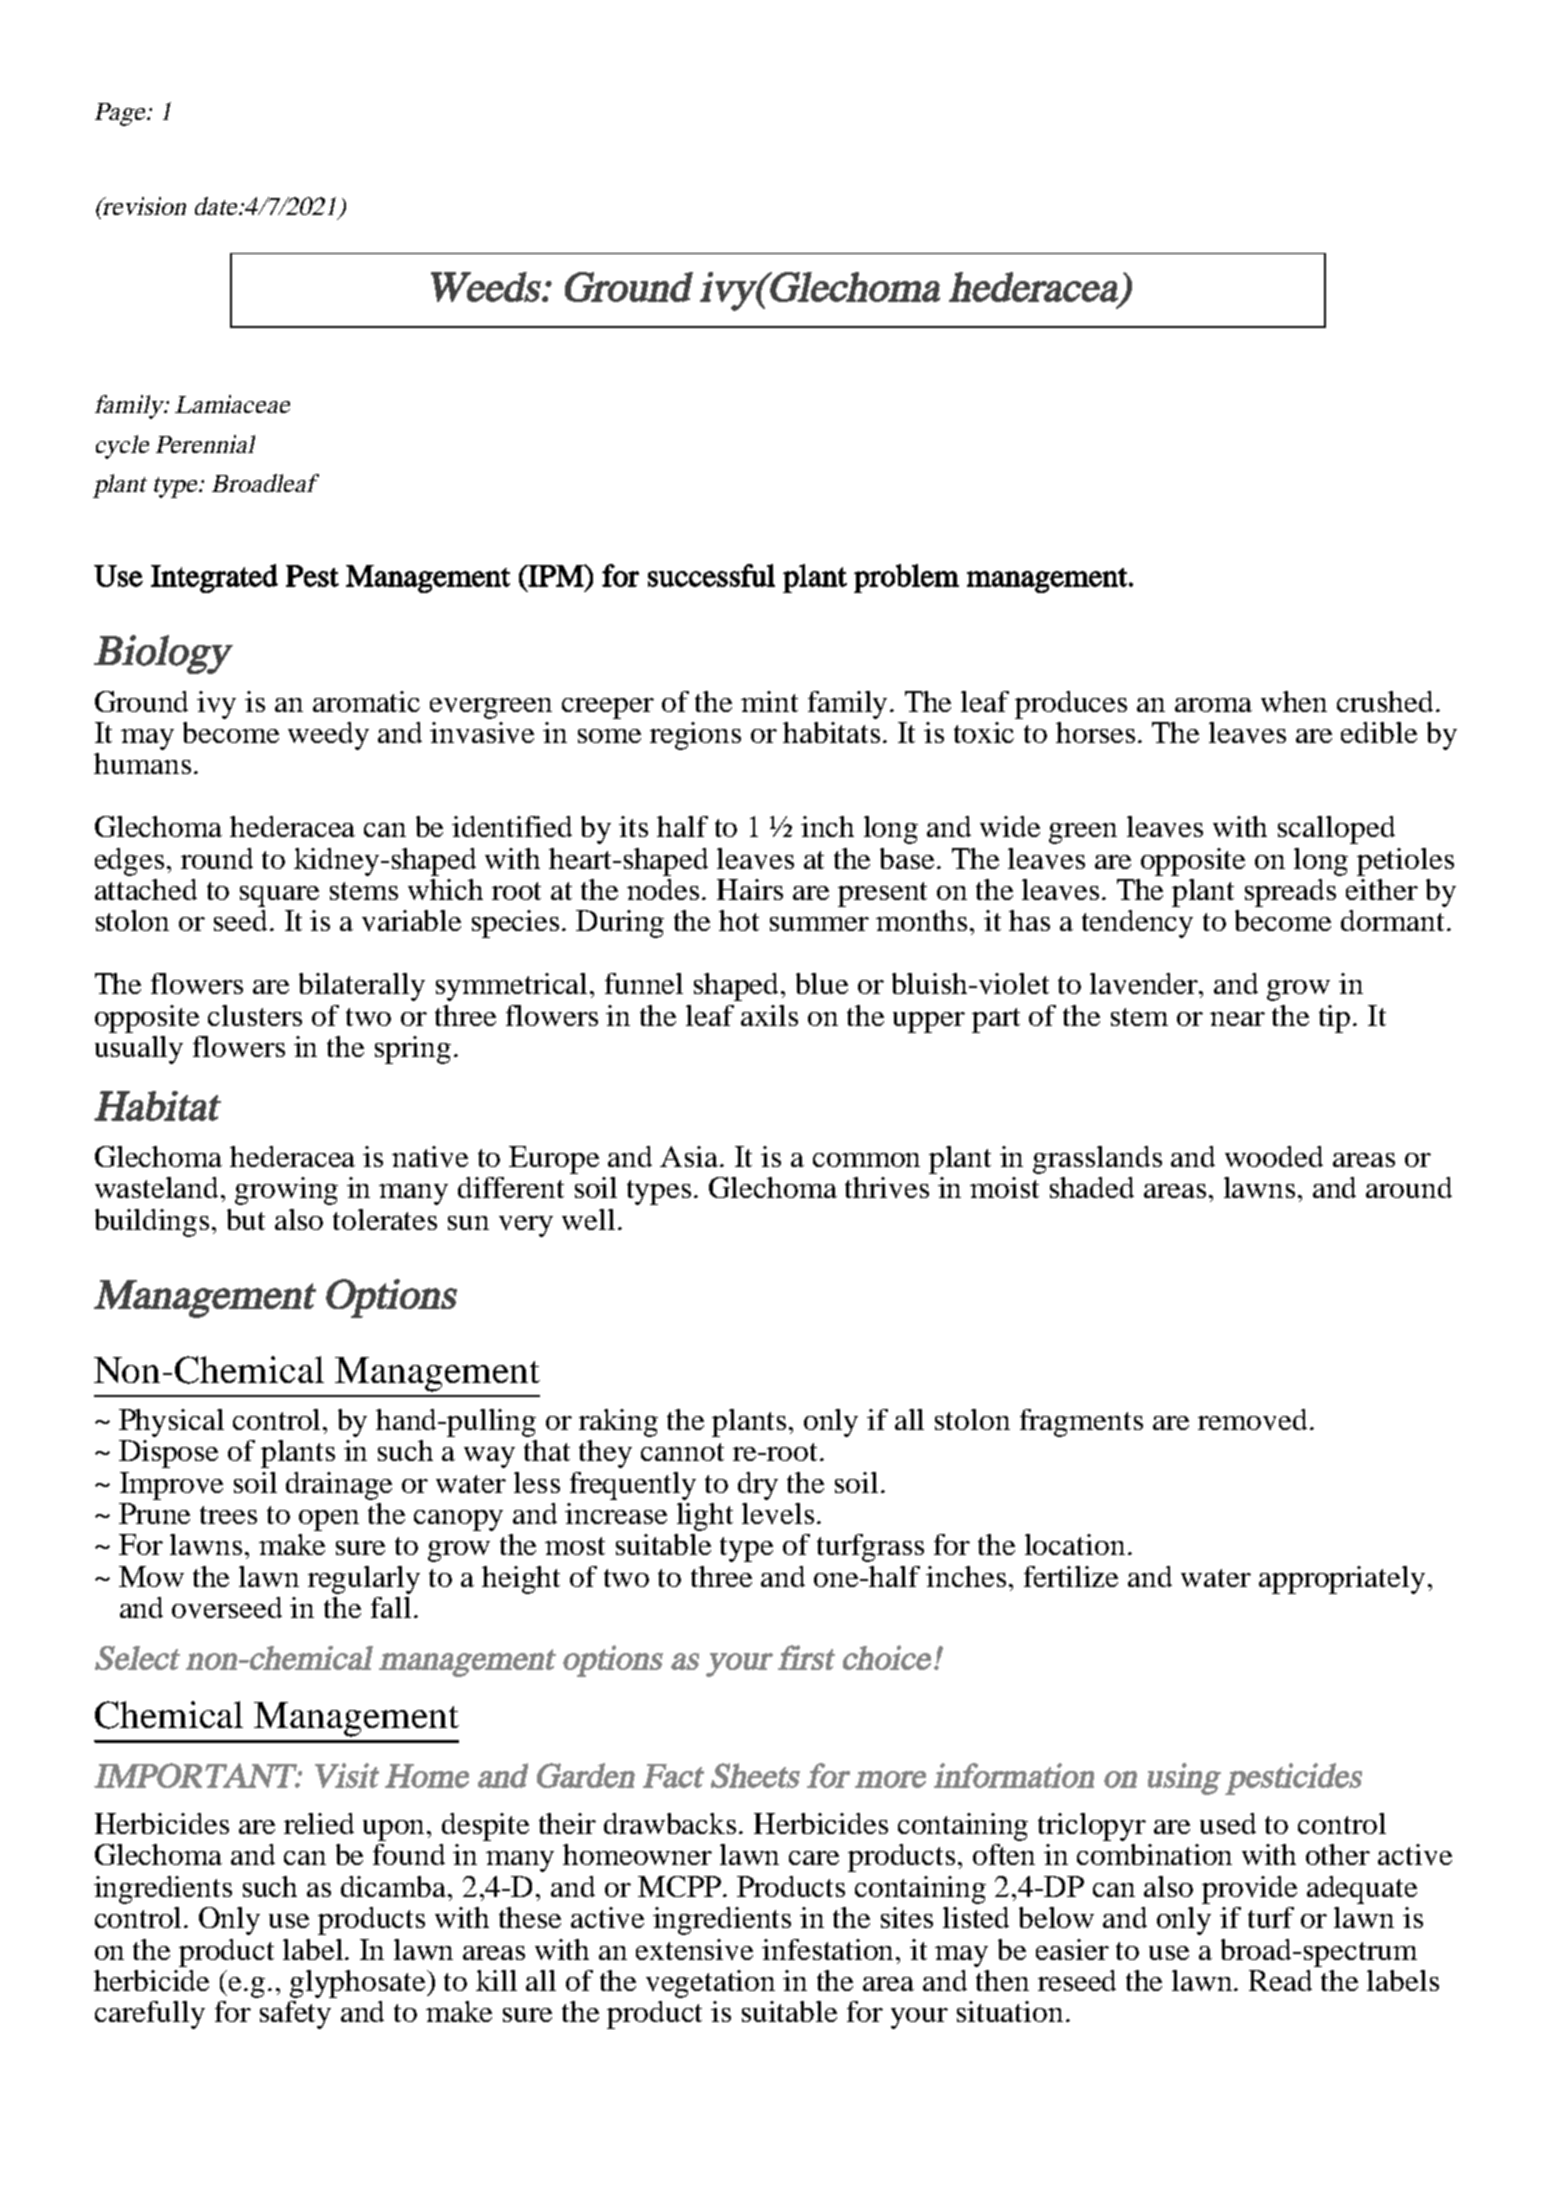 The width and height of the screenshot is (1556, 2203). Describe the element at coordinates (710, 1984) in the screenshot. I see `vegetation` at that location.
